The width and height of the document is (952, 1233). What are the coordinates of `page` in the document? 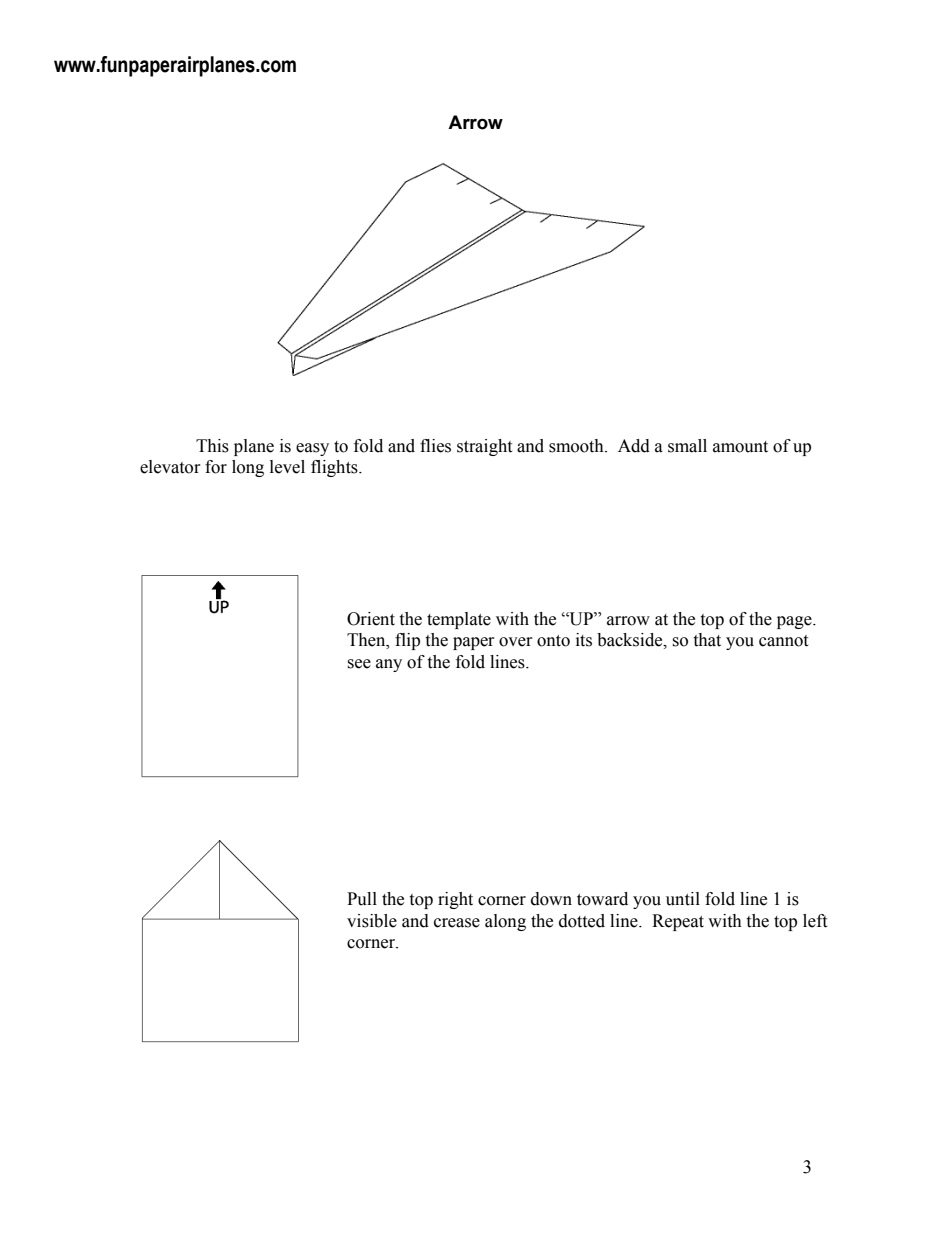 It's located at (795, 622).
